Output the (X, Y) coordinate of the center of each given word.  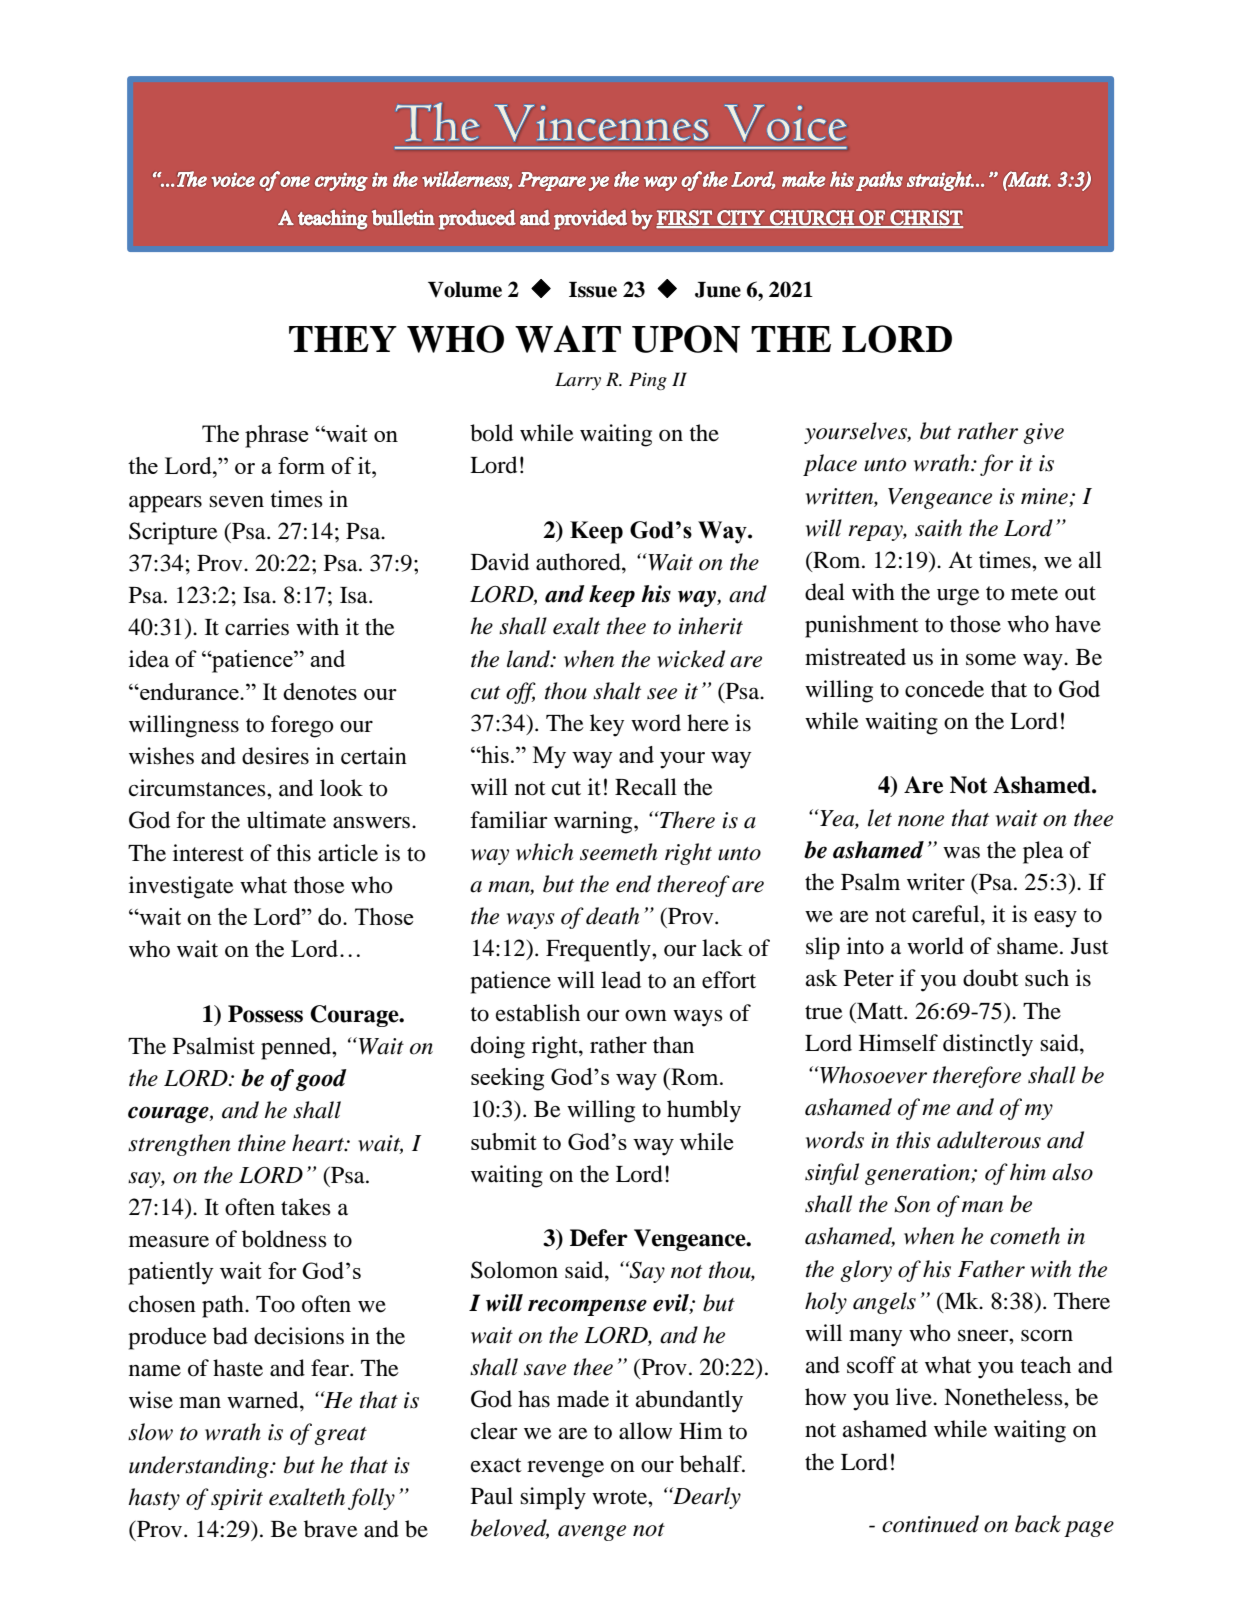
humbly (704, 1111)
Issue (593, 290)
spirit (237, 1499)
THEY (343, 339)
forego (302, 726)
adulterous (989, 1140)
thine (262, 1143)
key (607, 725)
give (1043, 433)
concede (944, 689)
